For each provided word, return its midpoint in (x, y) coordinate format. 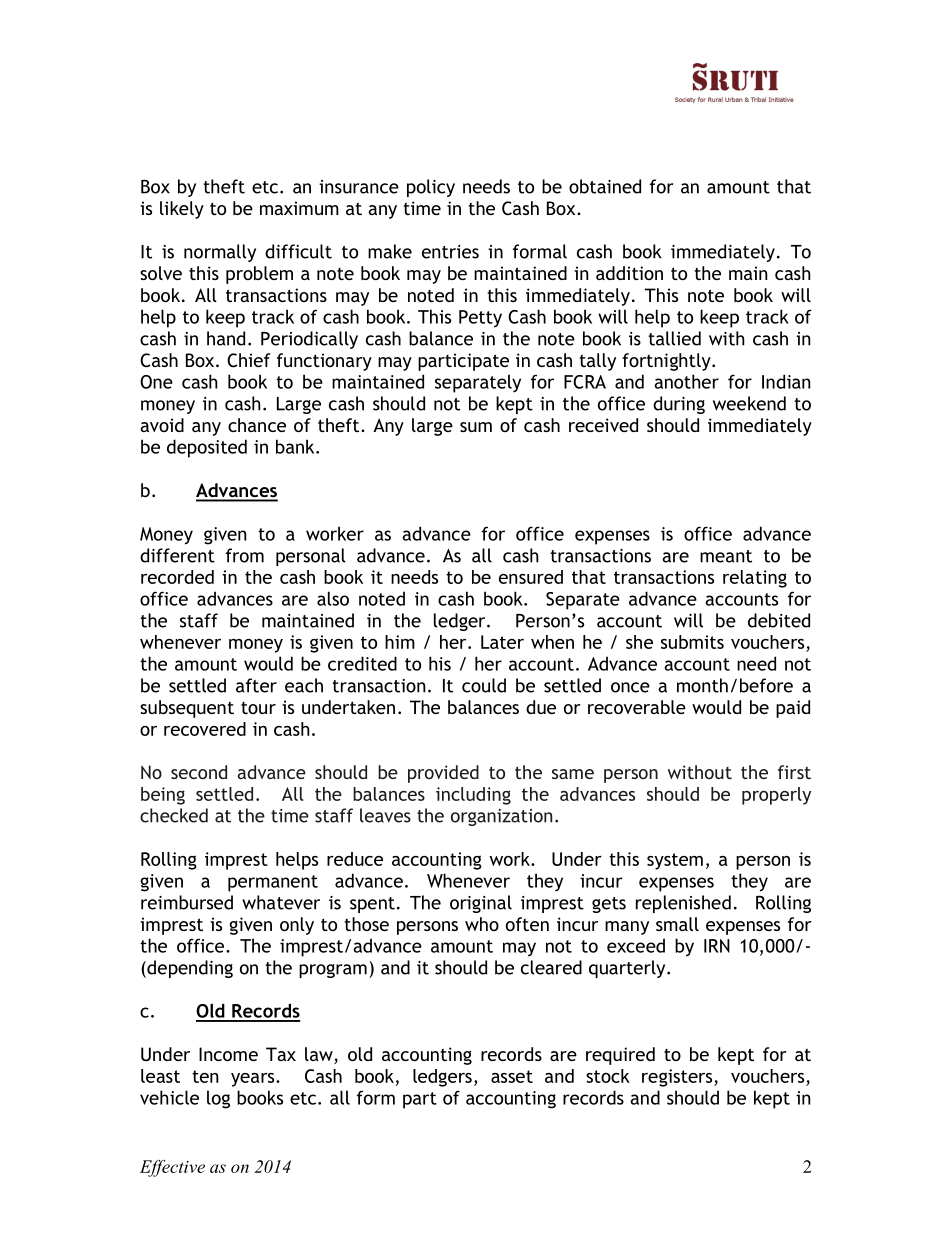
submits (692, 642)
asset (512, 1076)
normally (220, 253)
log (218, 1099)
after (256, 685)
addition (629, 273)
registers (678, 1078)
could (484, 685)
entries (450, 252)
